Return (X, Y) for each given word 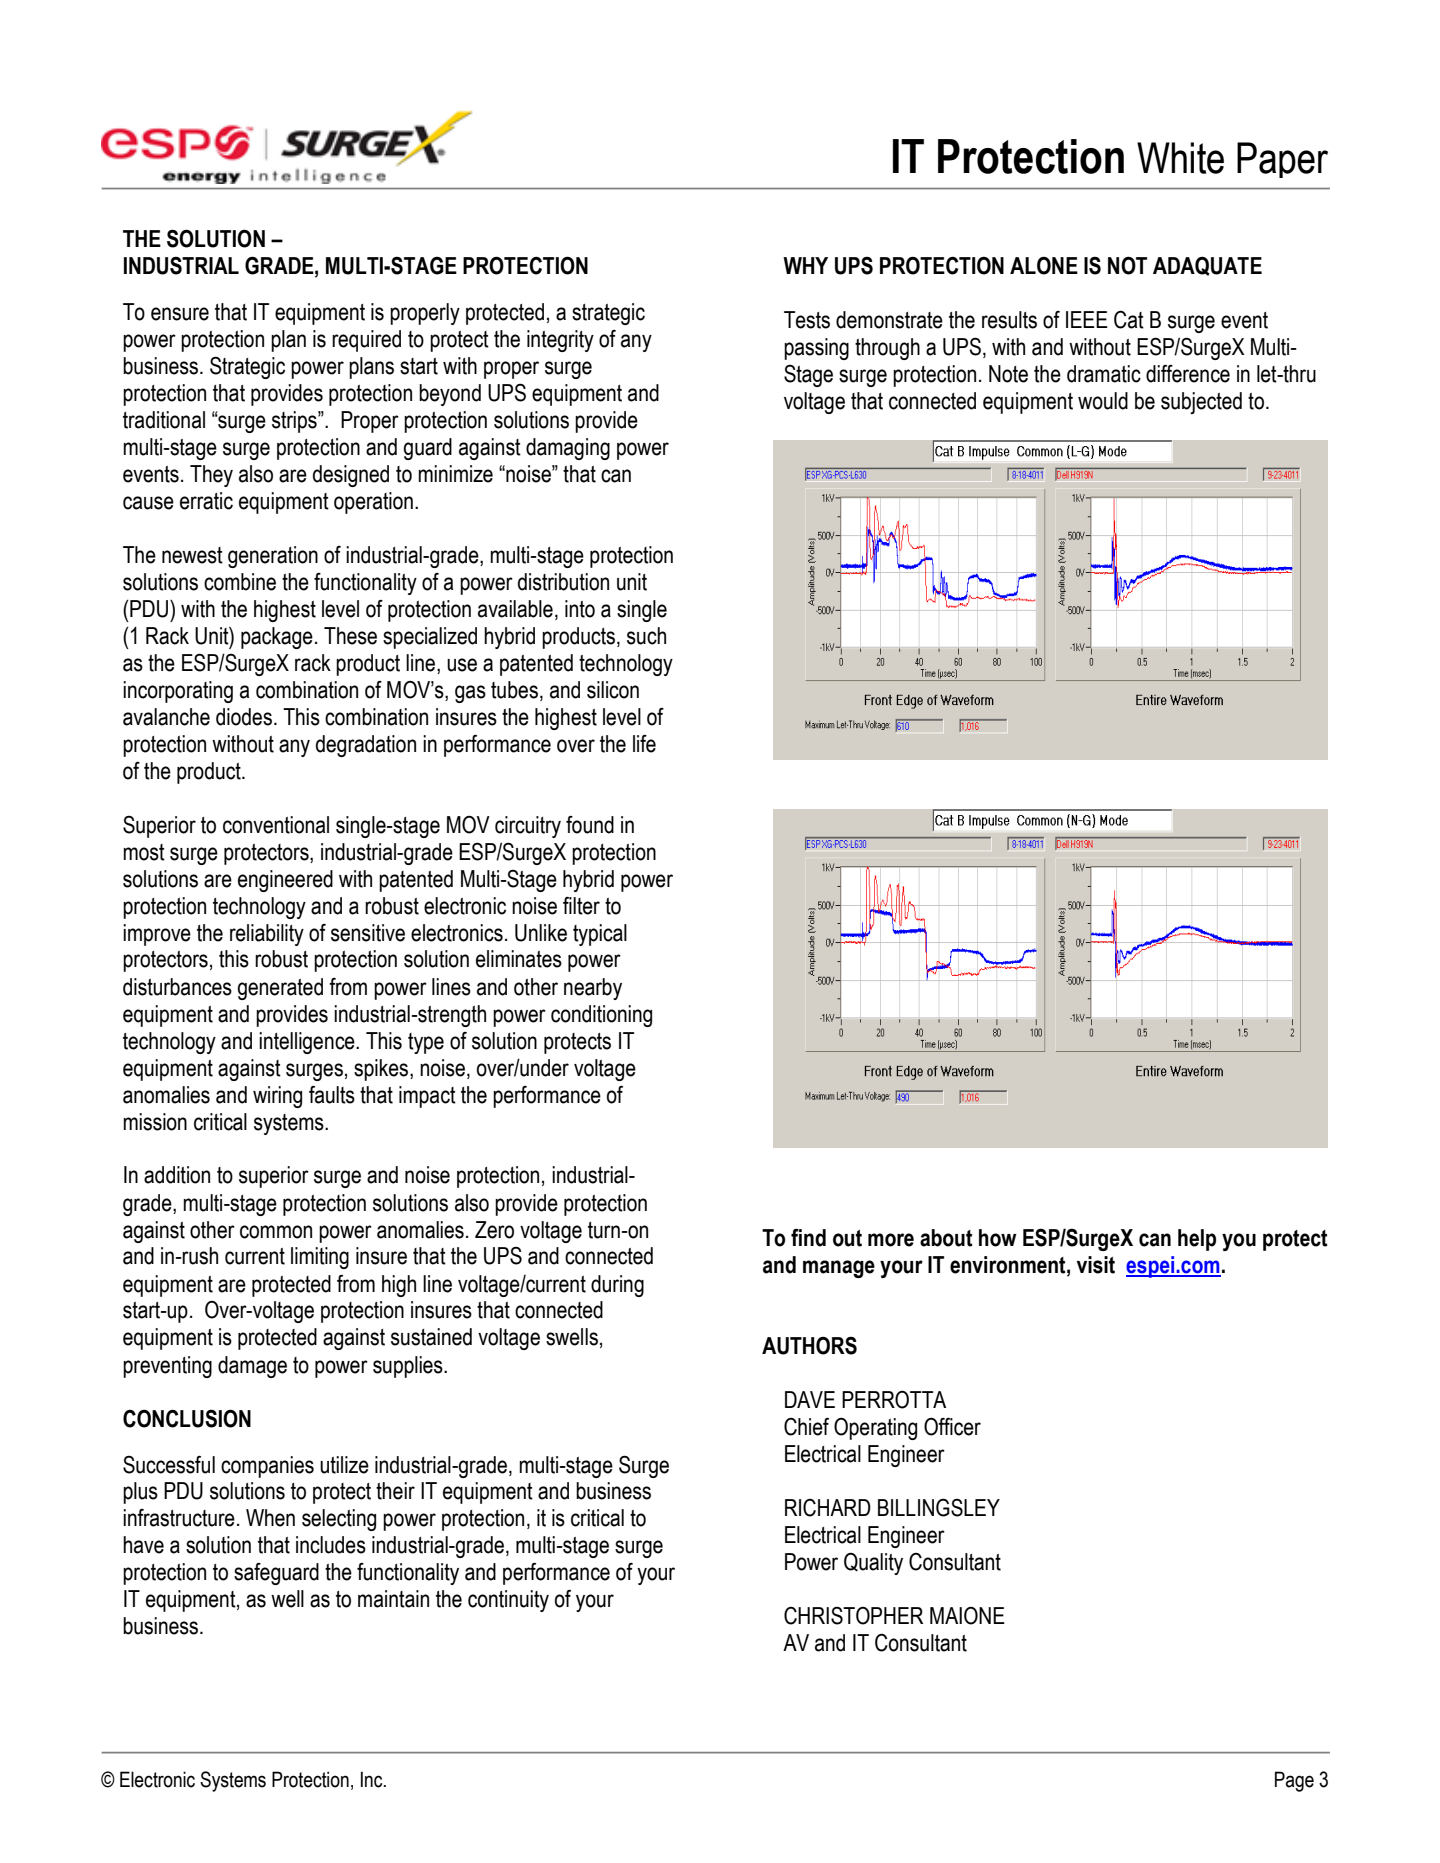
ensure (180, 314)
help (1197, 1240)
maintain (393, 1599)
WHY (805, 265)
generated (280, 989)
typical (600, 935)
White (1180, 158)
